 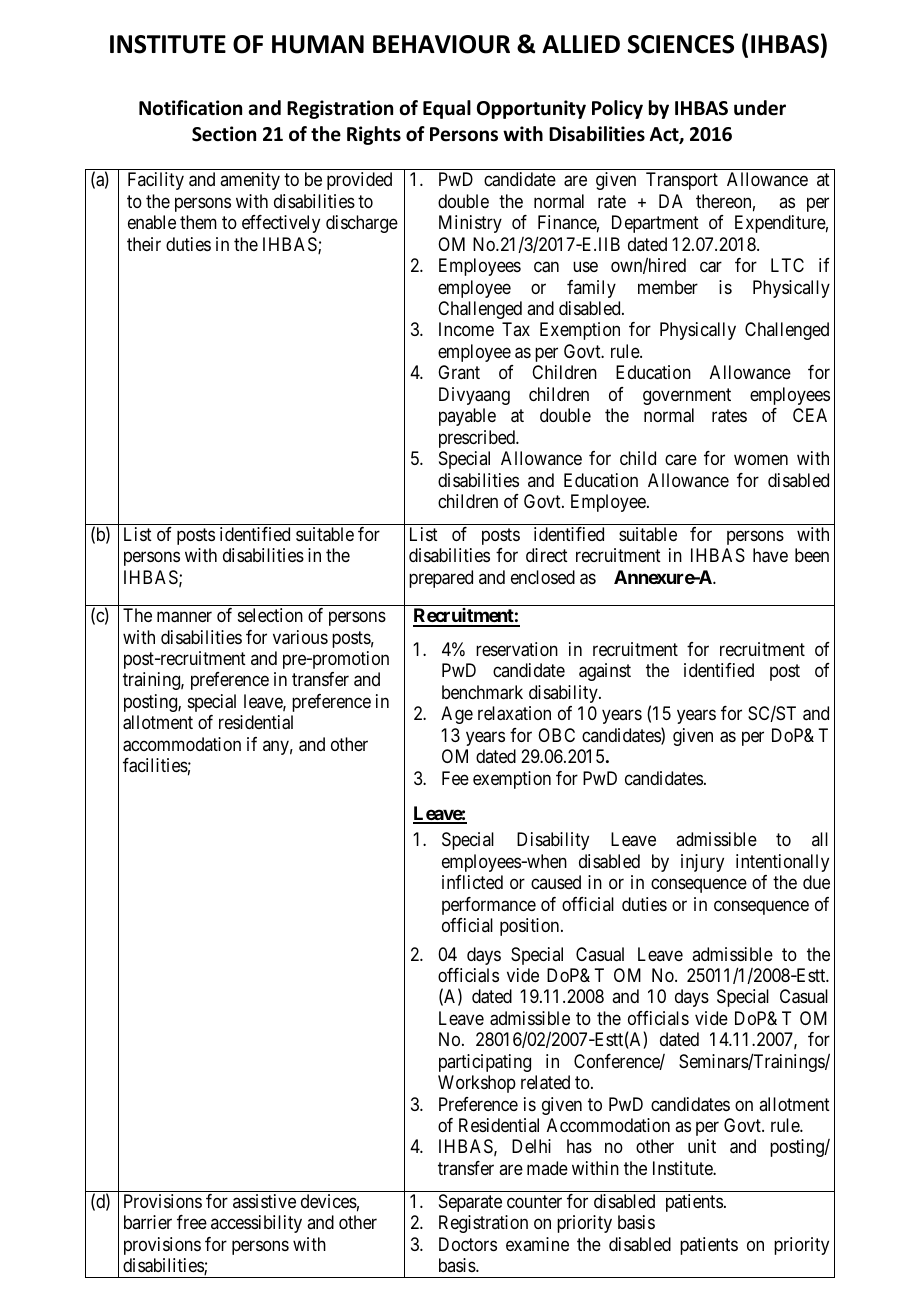 I want to click on free, so click(x=192, y=1222).
